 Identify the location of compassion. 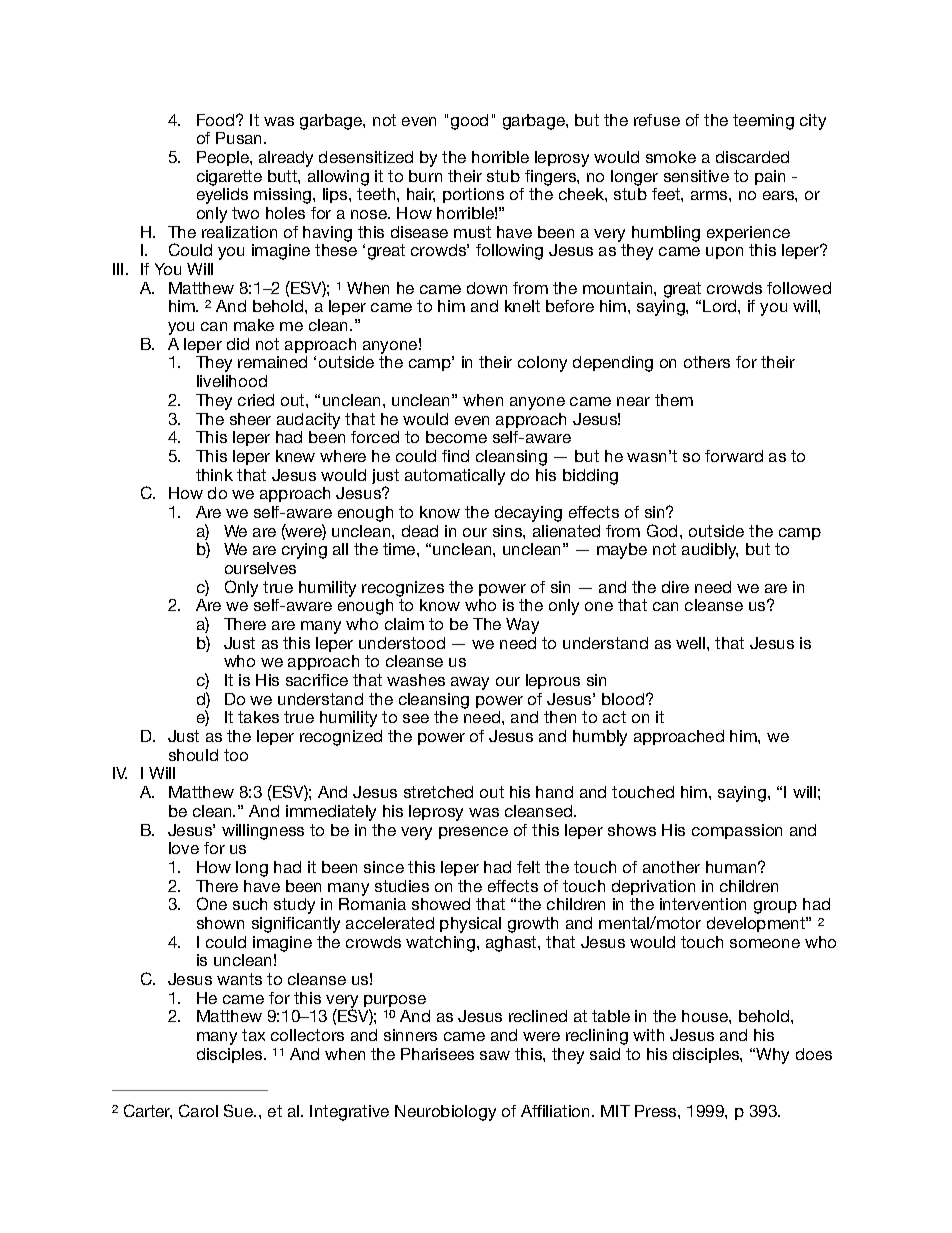
(737, 831).
